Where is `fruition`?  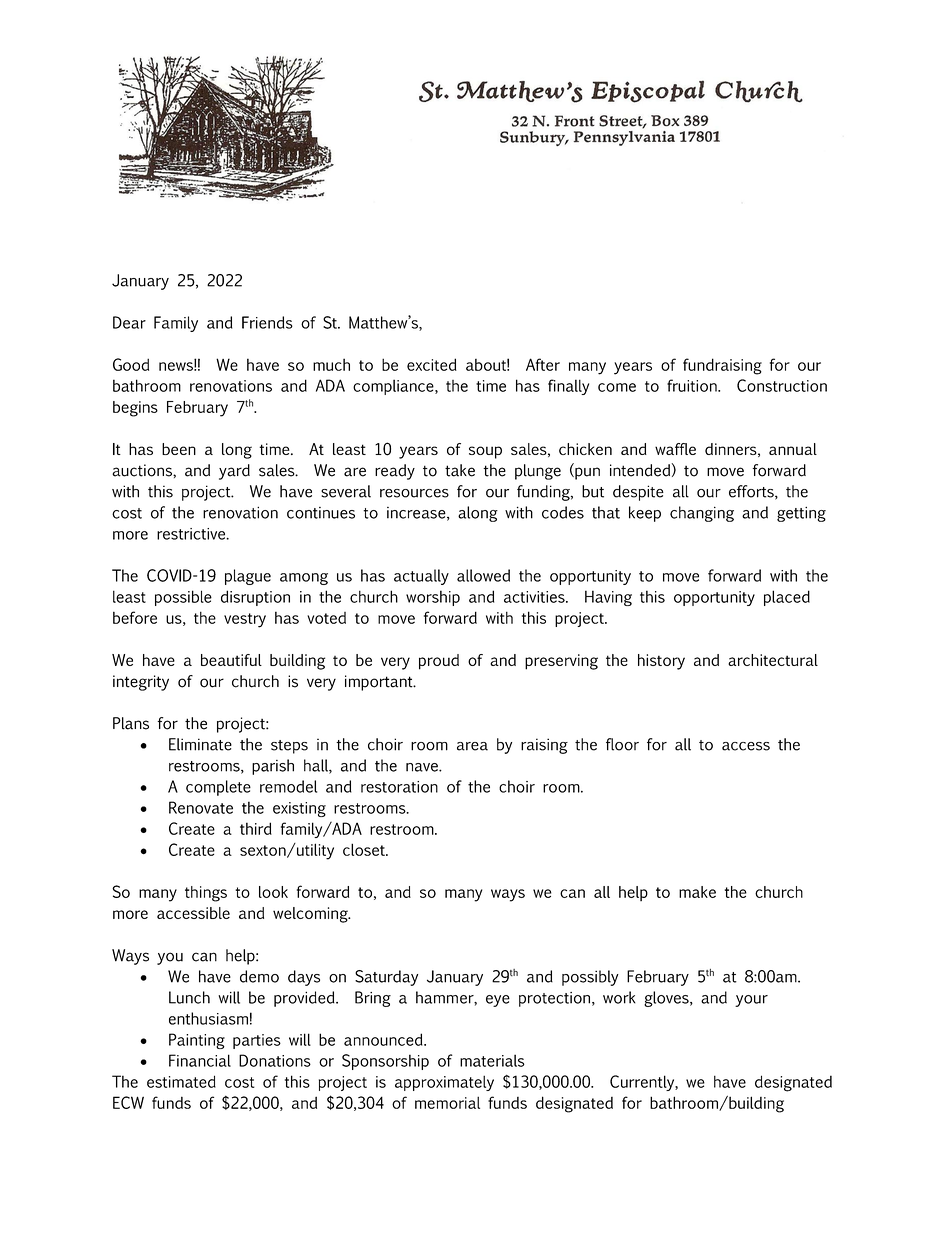 fruition is located at coordinates (693, 385).
